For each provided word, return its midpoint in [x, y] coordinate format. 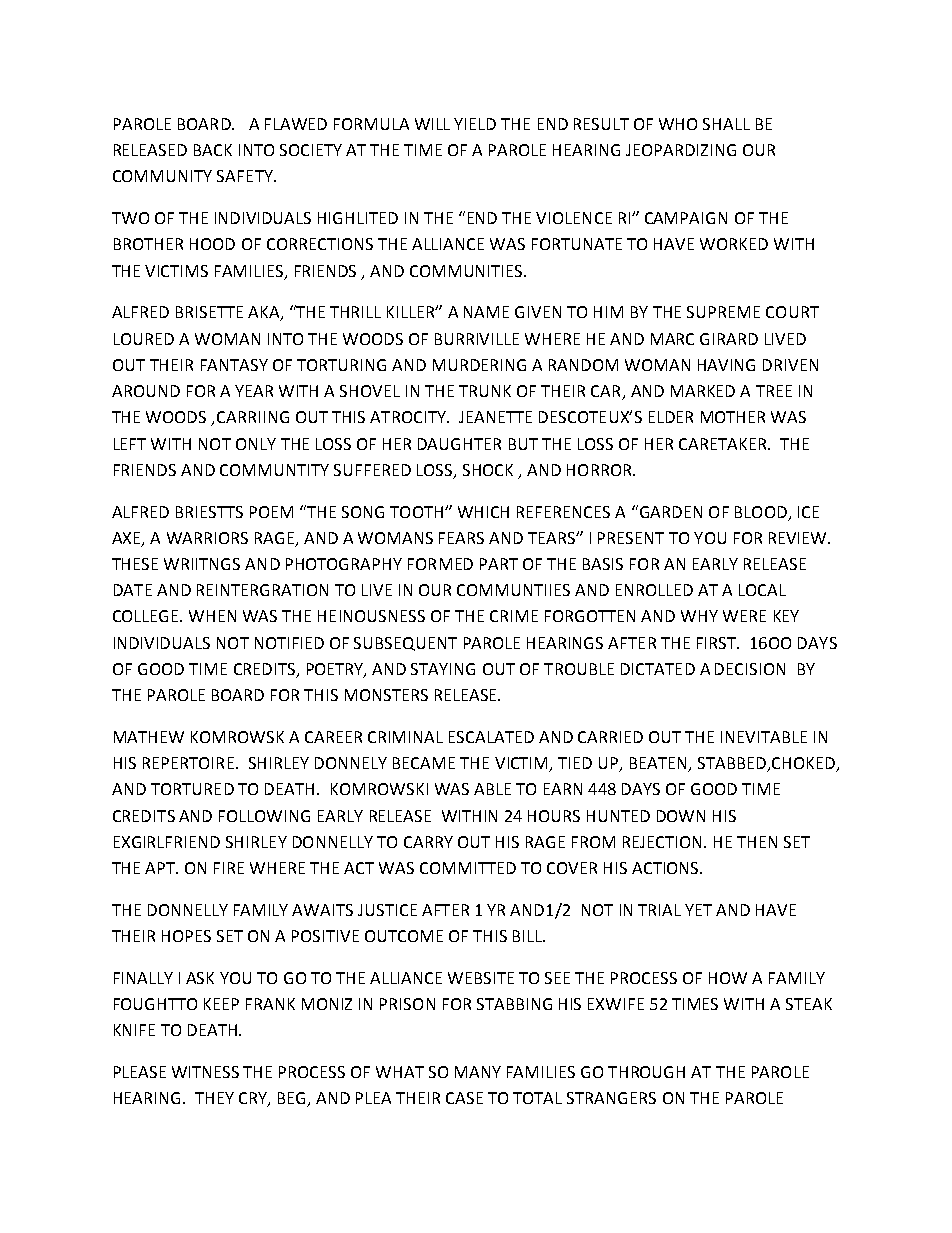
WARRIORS [207, 538]
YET [698, 910]
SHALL [726, 124]
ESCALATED [491, 737]
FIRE [229, 868]
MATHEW [149, 737]
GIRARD [729, 339]
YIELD [475, 124]
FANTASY [234, 365]
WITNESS [205, 1072]
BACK [213, 150]
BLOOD [761, 512]
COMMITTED [468, 868]
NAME [486, 312]
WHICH [483, 512]
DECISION [750, 669]
